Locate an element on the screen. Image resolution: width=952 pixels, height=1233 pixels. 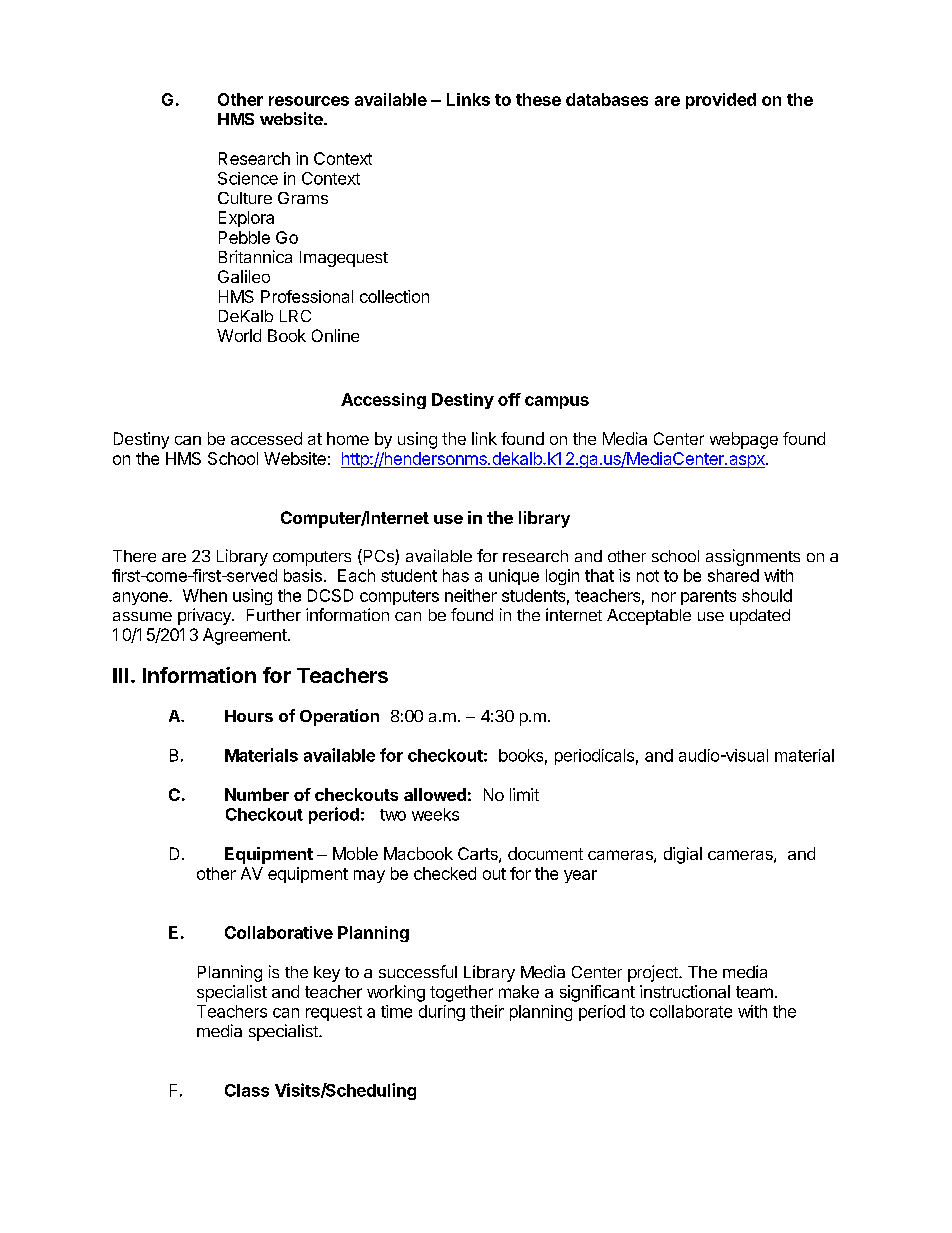
weeks is located at coordinates (435, 814).
